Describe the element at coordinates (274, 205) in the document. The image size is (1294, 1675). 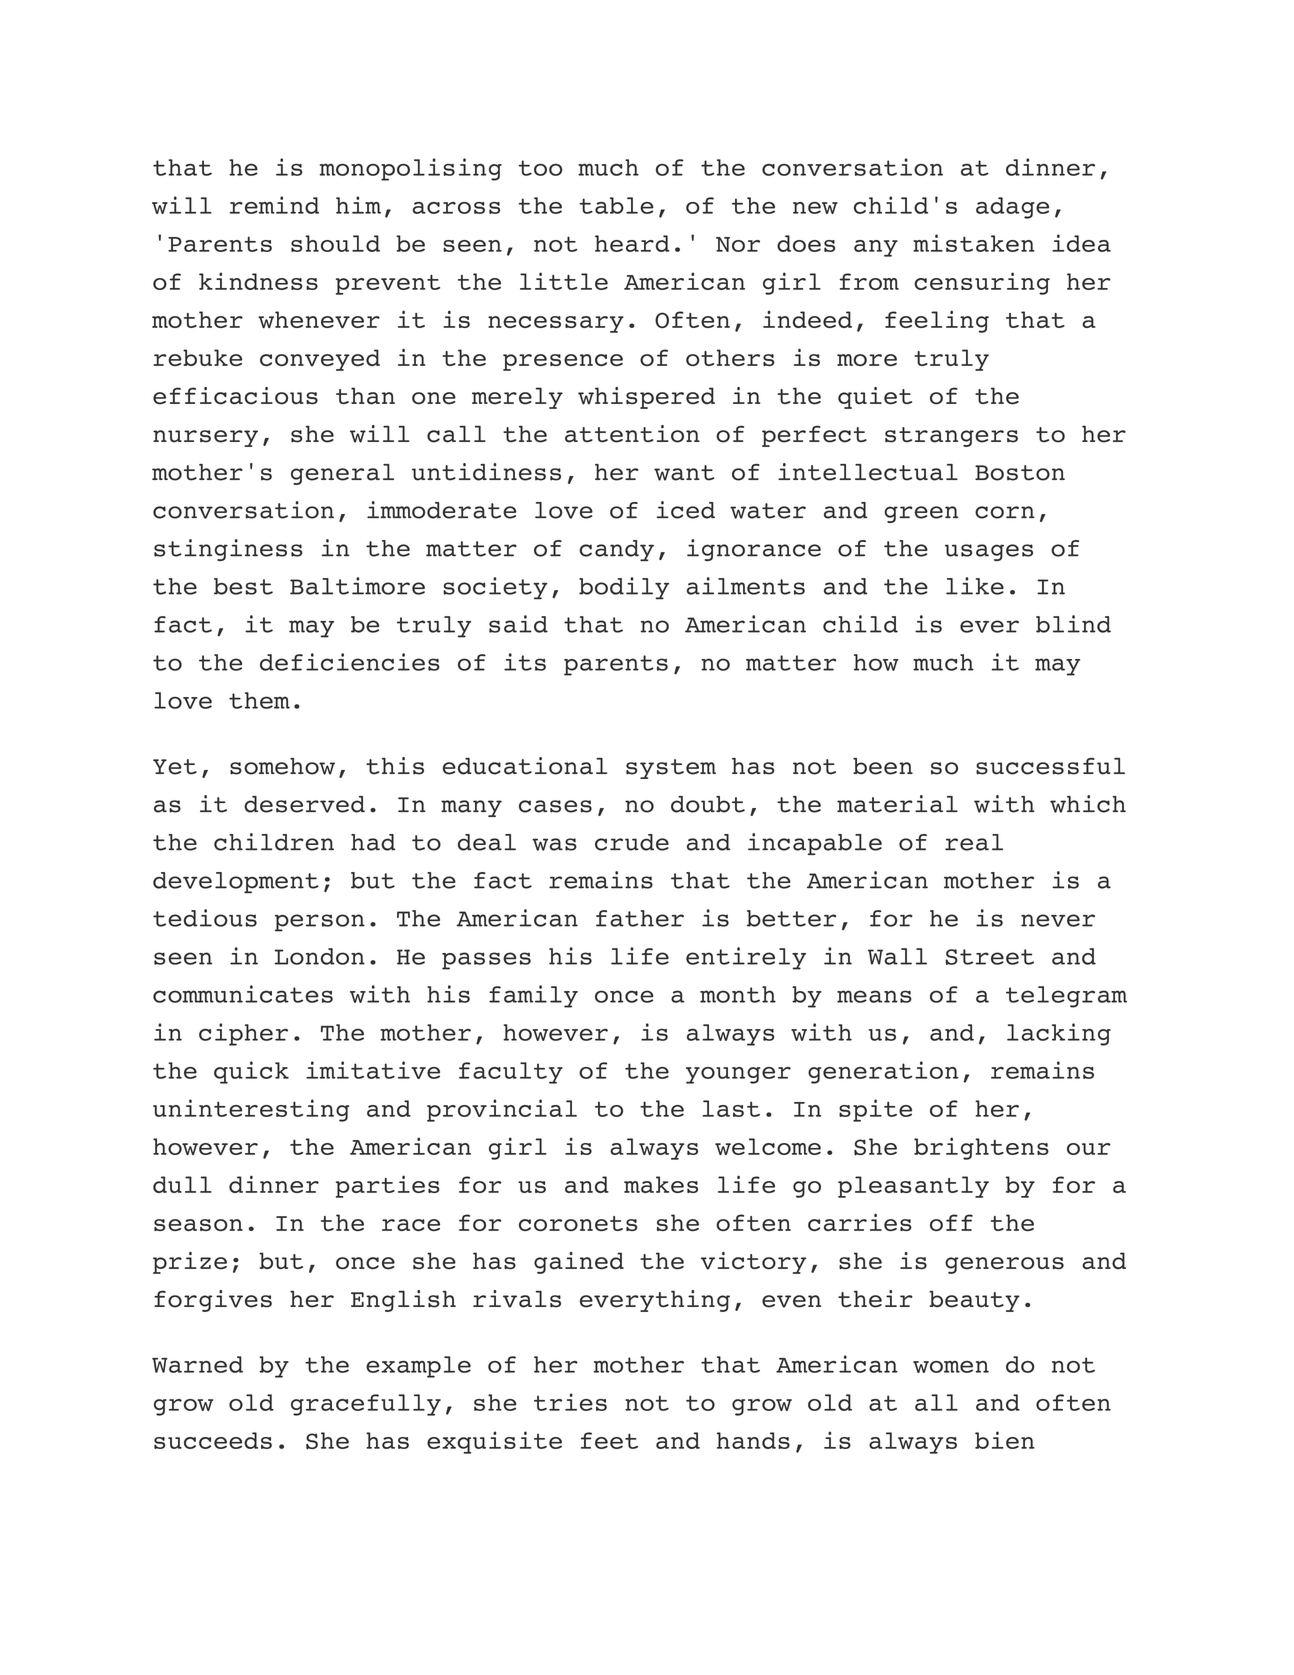
I see `remind` at that location.
